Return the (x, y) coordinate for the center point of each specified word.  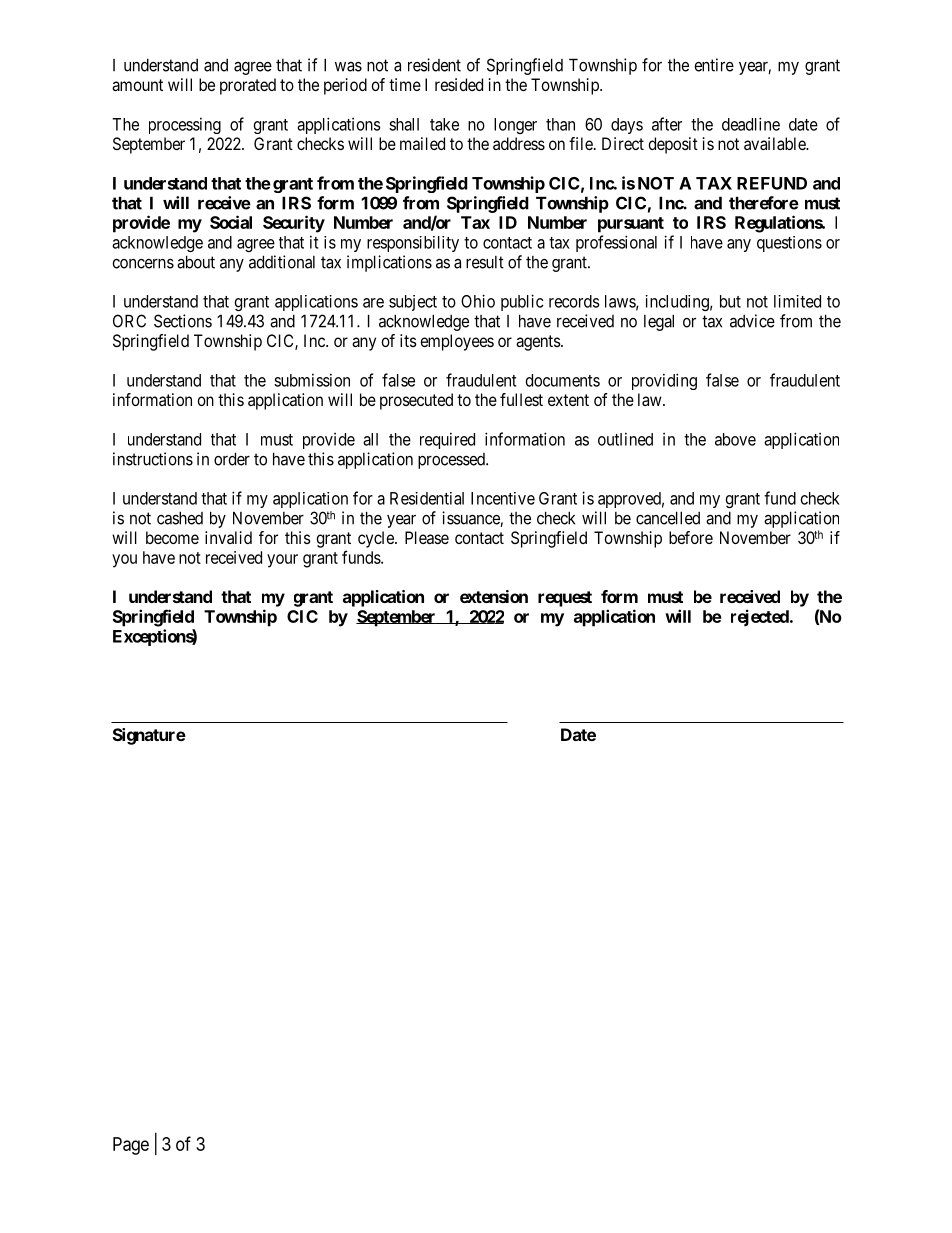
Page (131, 1146)
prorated (248, 86)
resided (459, 84)
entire (714, 65)
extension (494, 596)
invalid (228, 537)
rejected (761, 617)
